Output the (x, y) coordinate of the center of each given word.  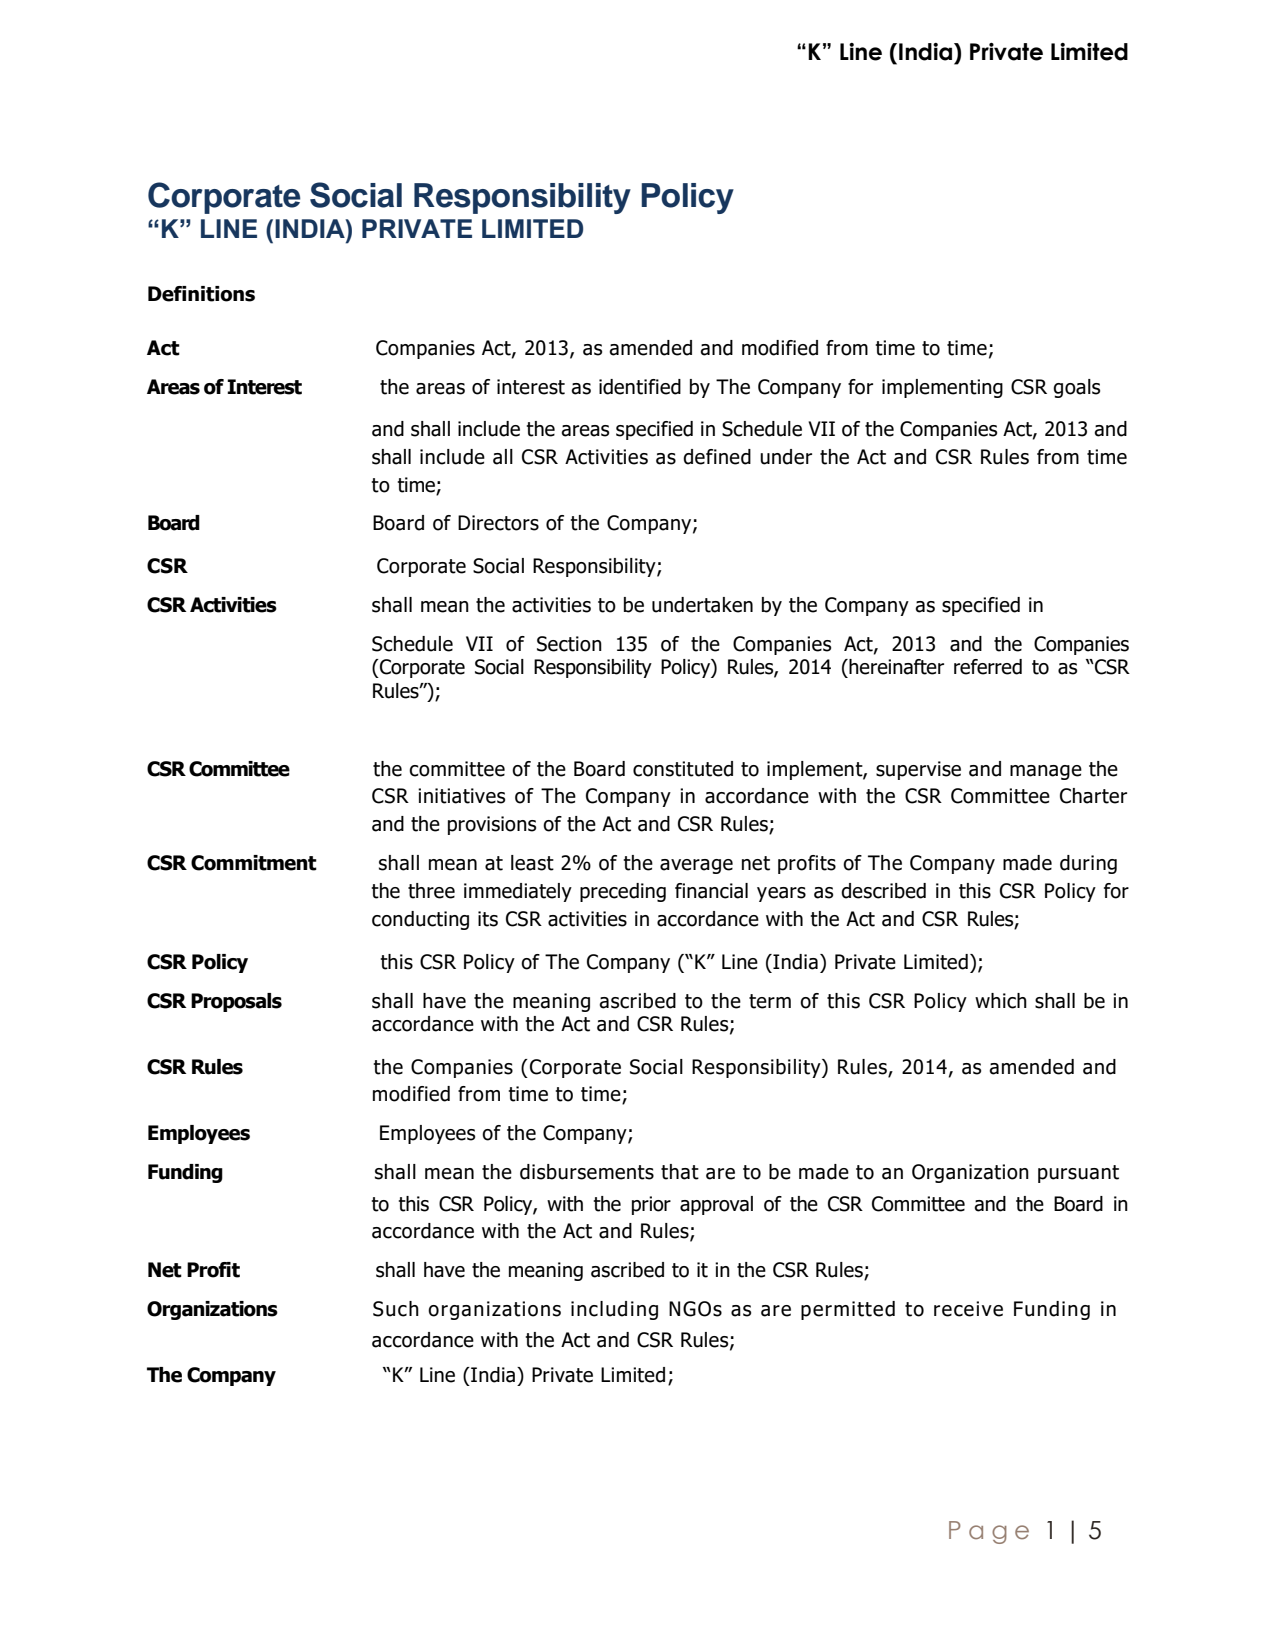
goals (1076, 388)
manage (1046, 772)
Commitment (254, 863)
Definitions (201, 294)
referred (988, 667)
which (1001, 1001)
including (614, 1310)
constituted (683, 769)
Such (396, 1309)
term (770, 1001)
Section (569, 644)
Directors (498, 523)
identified (640, 387)
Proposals (236, 1002)
